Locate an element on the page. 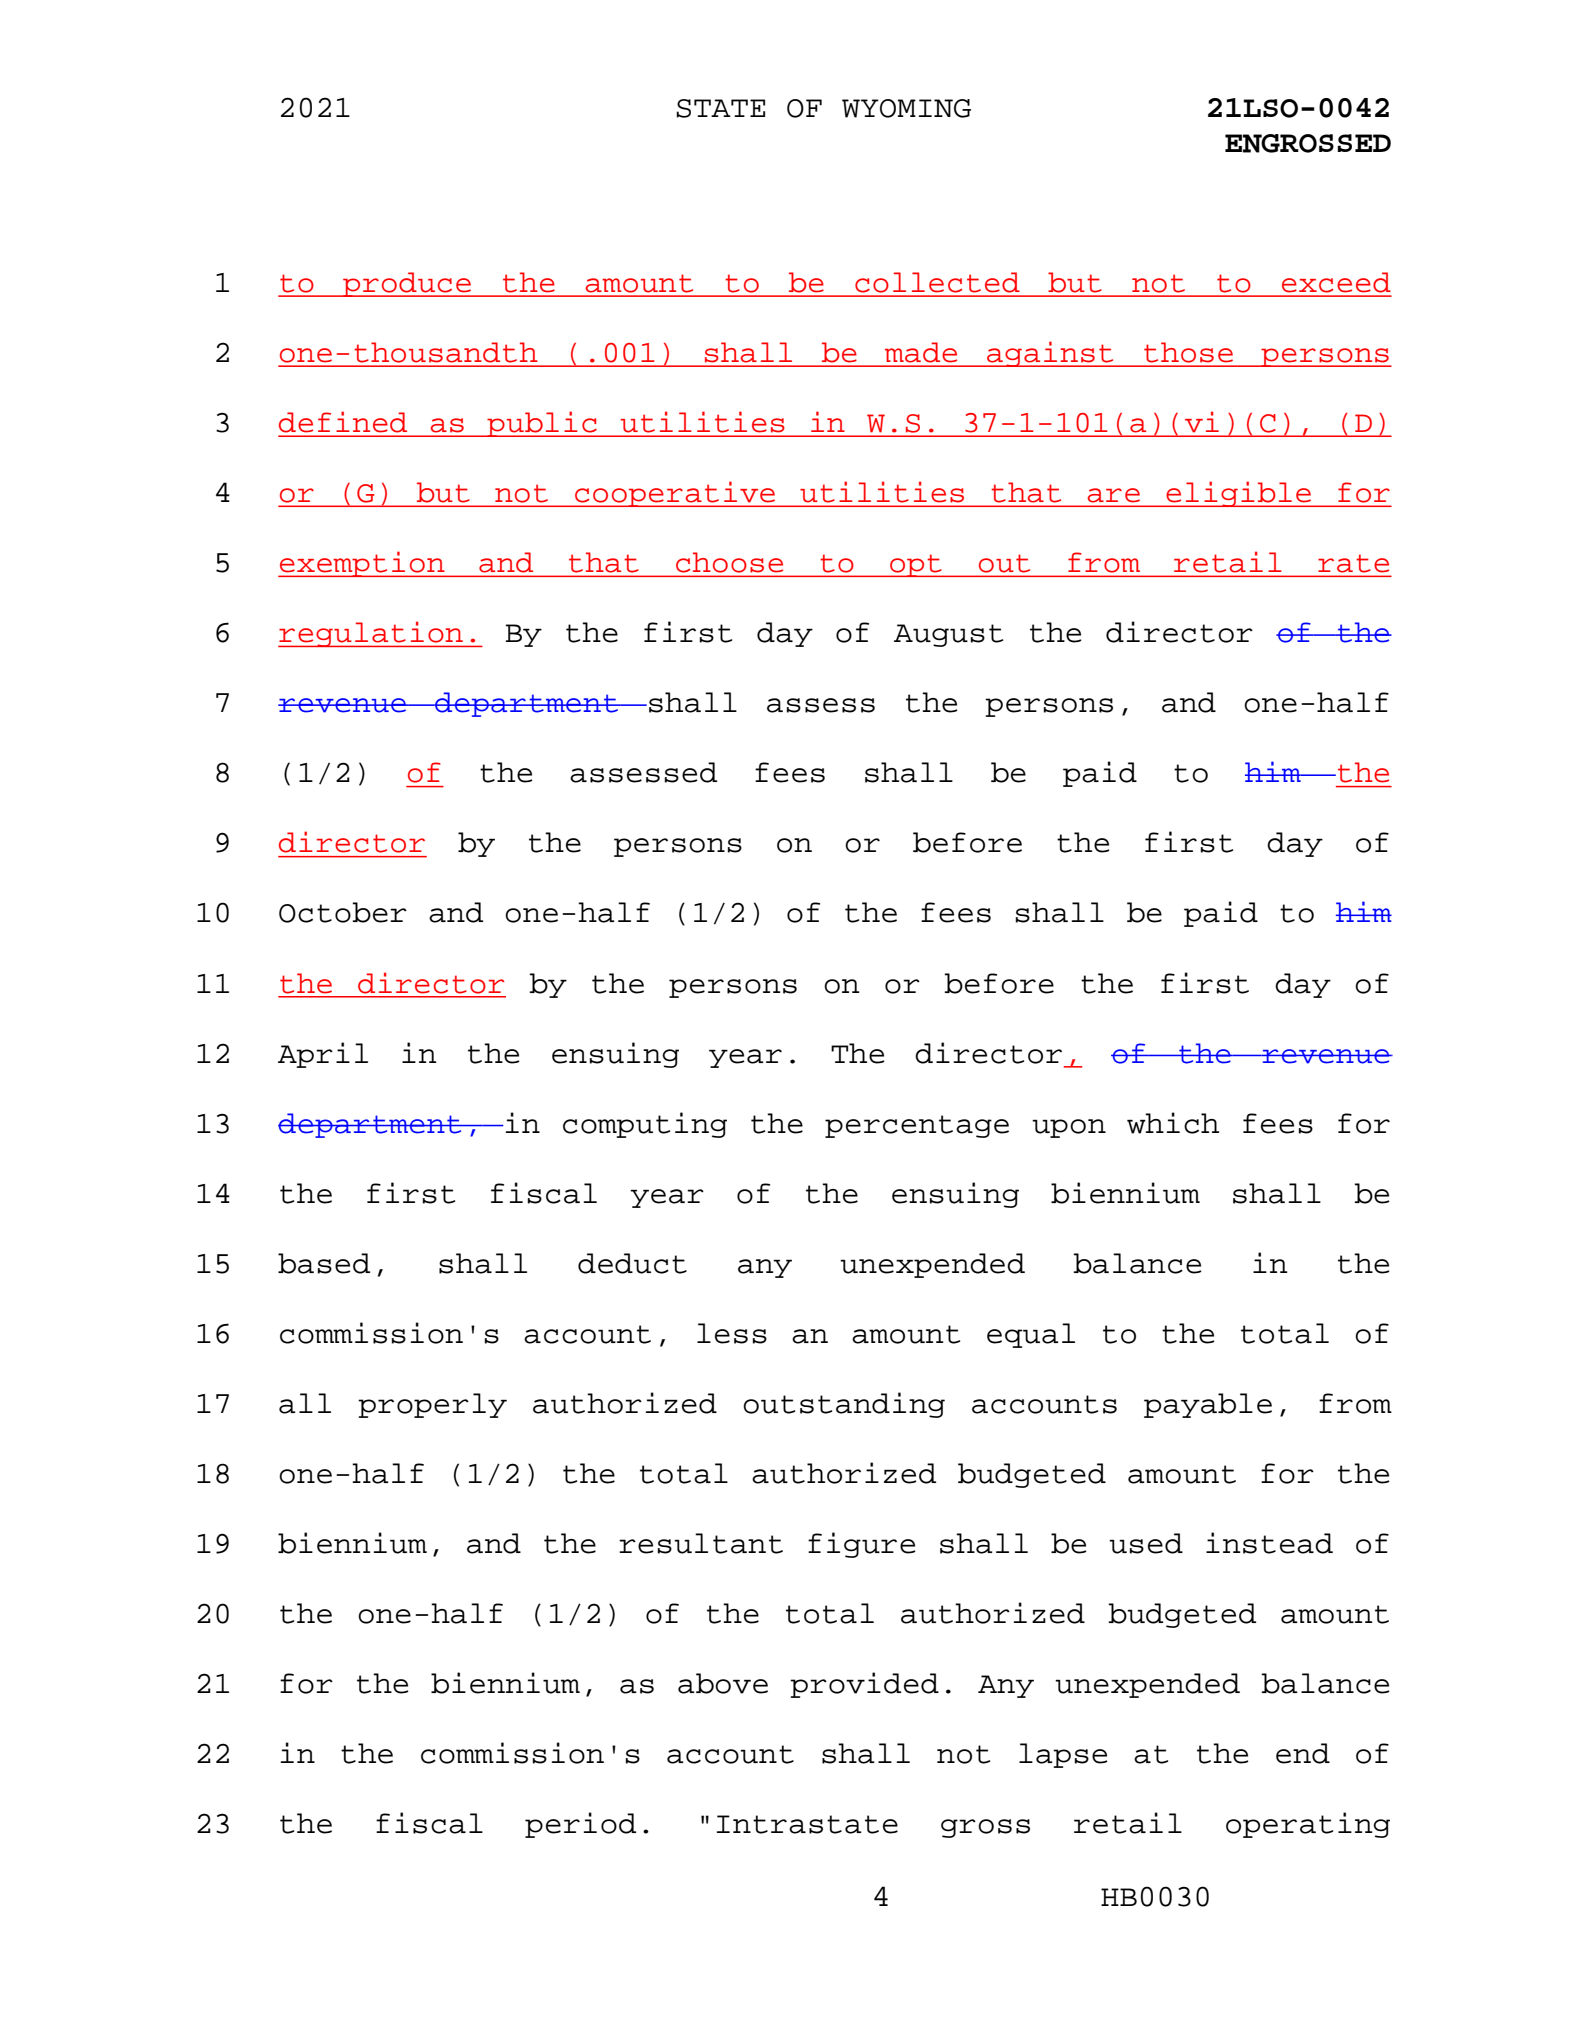  less is located at coordinates (732, 1333).
